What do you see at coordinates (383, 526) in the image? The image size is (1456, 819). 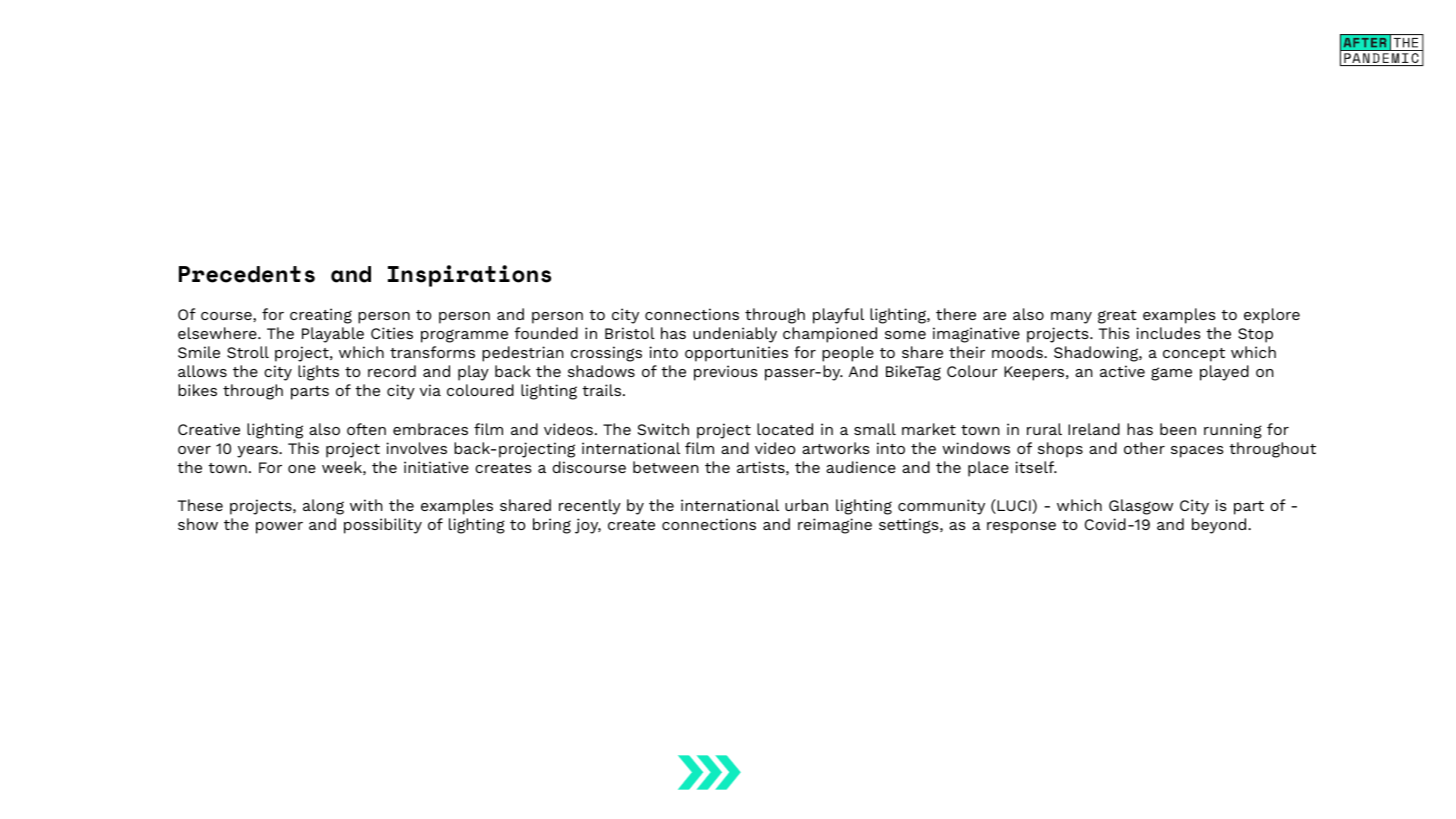 I see `possibility` at bounding box center [383, 526].
